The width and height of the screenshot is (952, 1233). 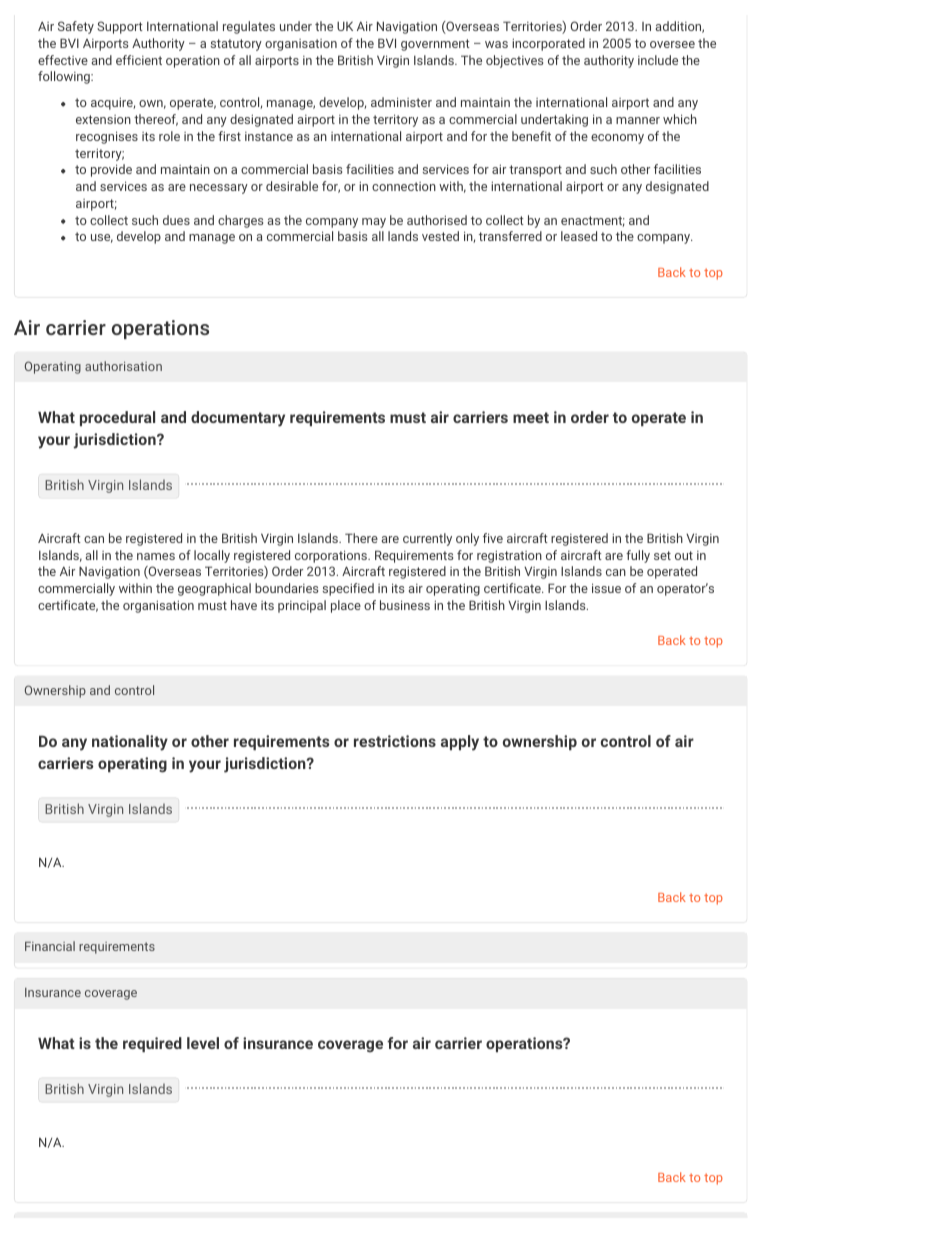 What do you see at coordinates (401, 102) in the screenshot?
I see `administer` at bounding box center [401, 102].
